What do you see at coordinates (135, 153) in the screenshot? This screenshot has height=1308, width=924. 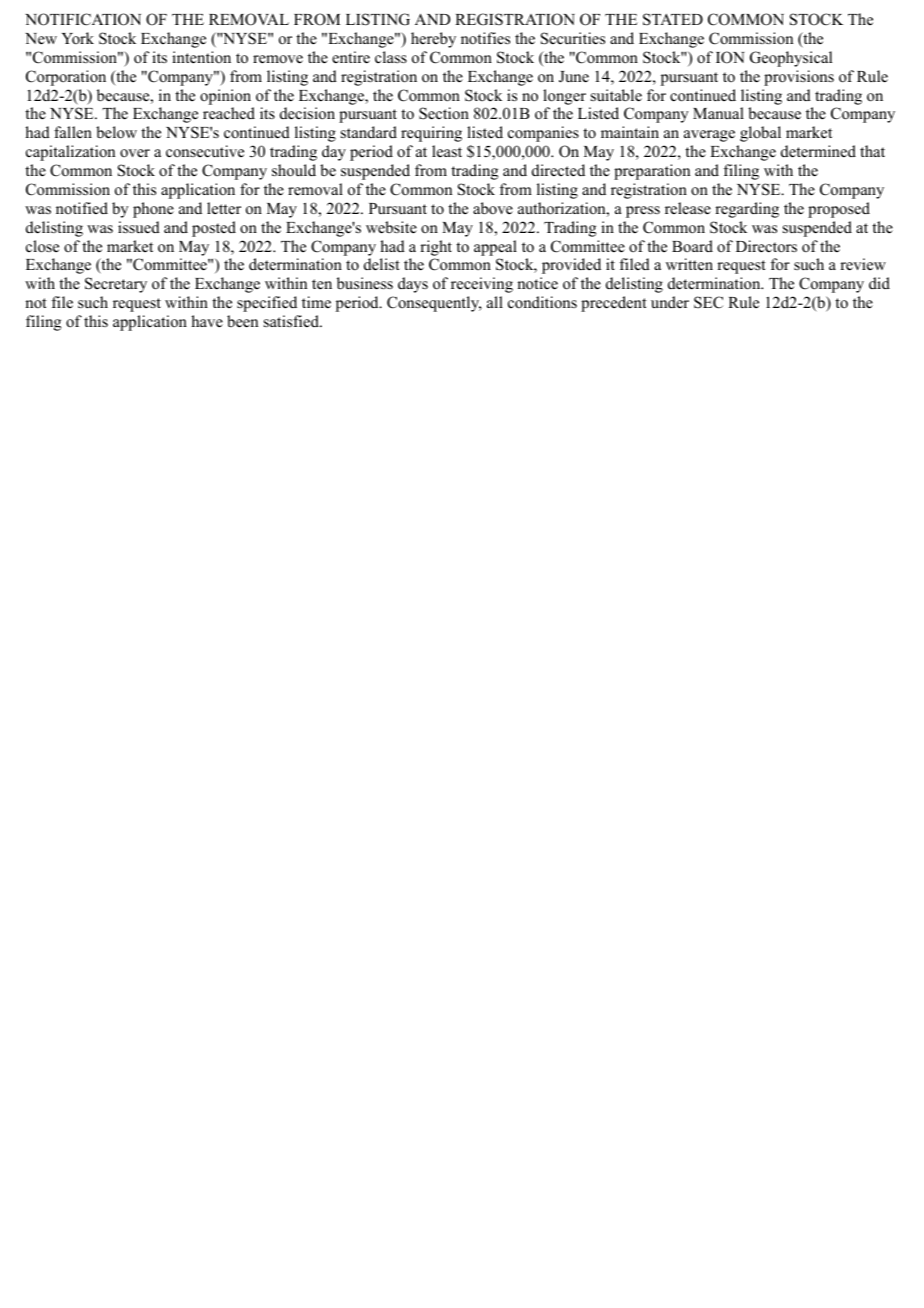 I see `over` at bounding box center [135, 153].
